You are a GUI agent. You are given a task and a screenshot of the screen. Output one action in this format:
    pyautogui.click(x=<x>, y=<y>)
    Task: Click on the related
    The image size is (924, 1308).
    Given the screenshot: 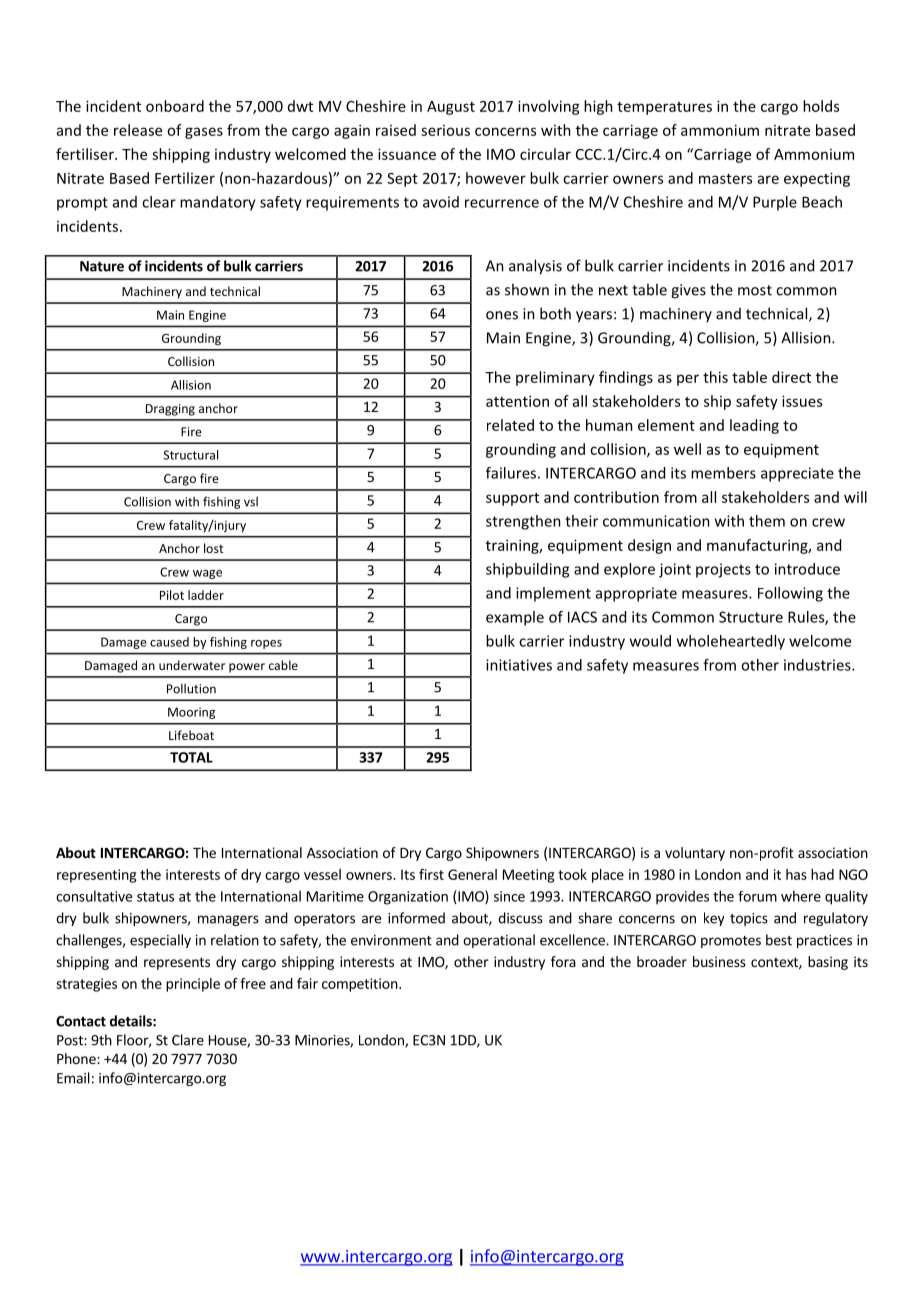 What is the action you would take?
    pyautogui.click(x=510, y=425)
